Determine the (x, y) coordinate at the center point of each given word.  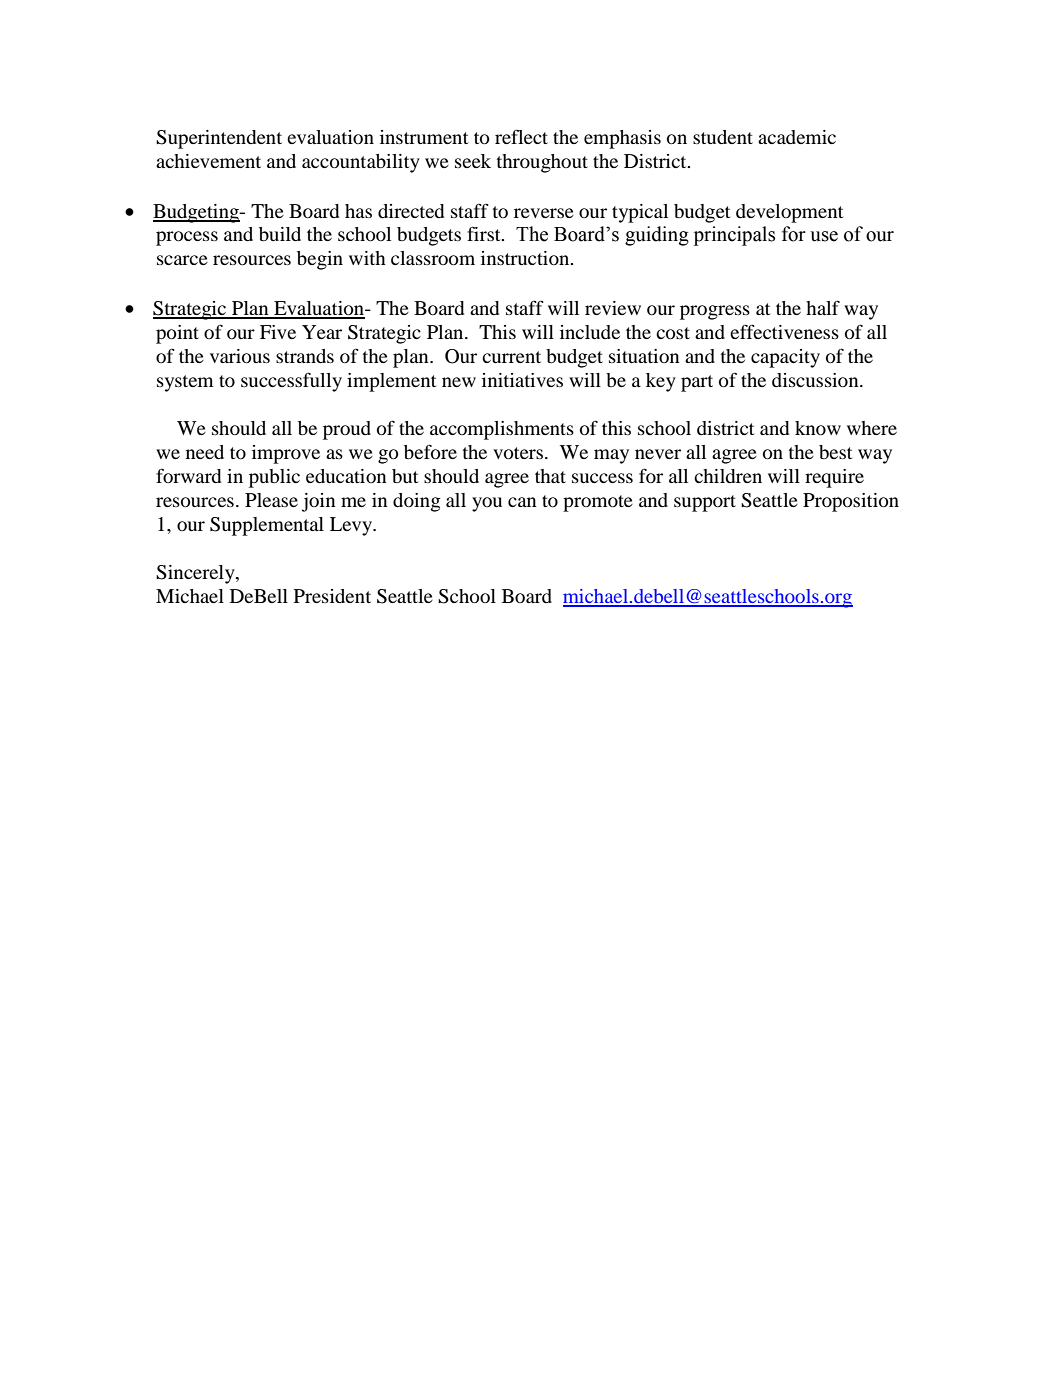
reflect (521, 136)
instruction (526, 258)
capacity (785, 358)
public (274, 478)
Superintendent (219, 139)
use (824, 236)
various (240, 356)
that (550, 476)
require (834, 478)
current (511, 357)
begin (320, 260)
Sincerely (196, 574)
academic (797, 137)
